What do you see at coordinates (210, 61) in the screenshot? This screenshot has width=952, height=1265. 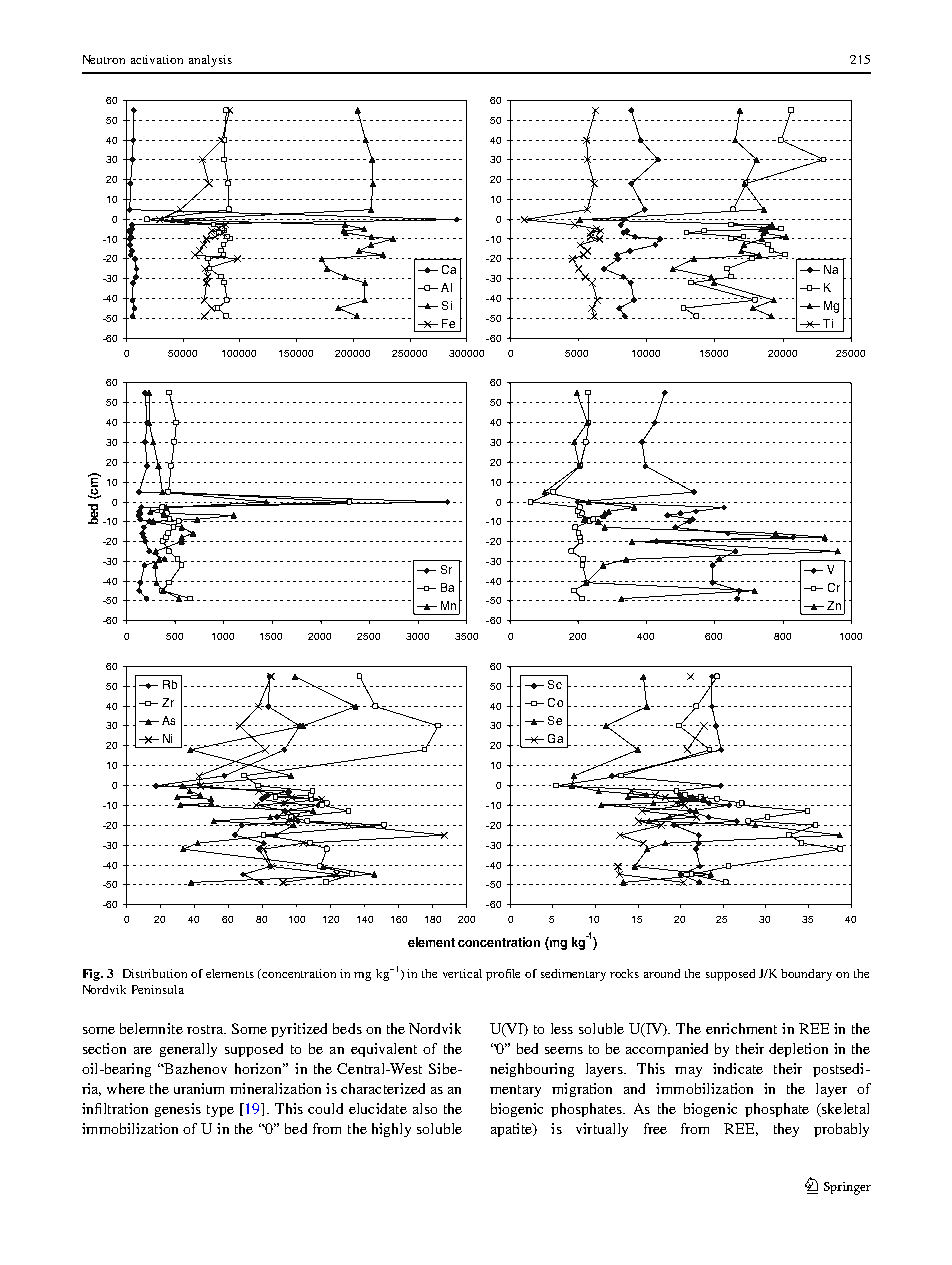 I see `analysis` at bounding box center [210, 61].
